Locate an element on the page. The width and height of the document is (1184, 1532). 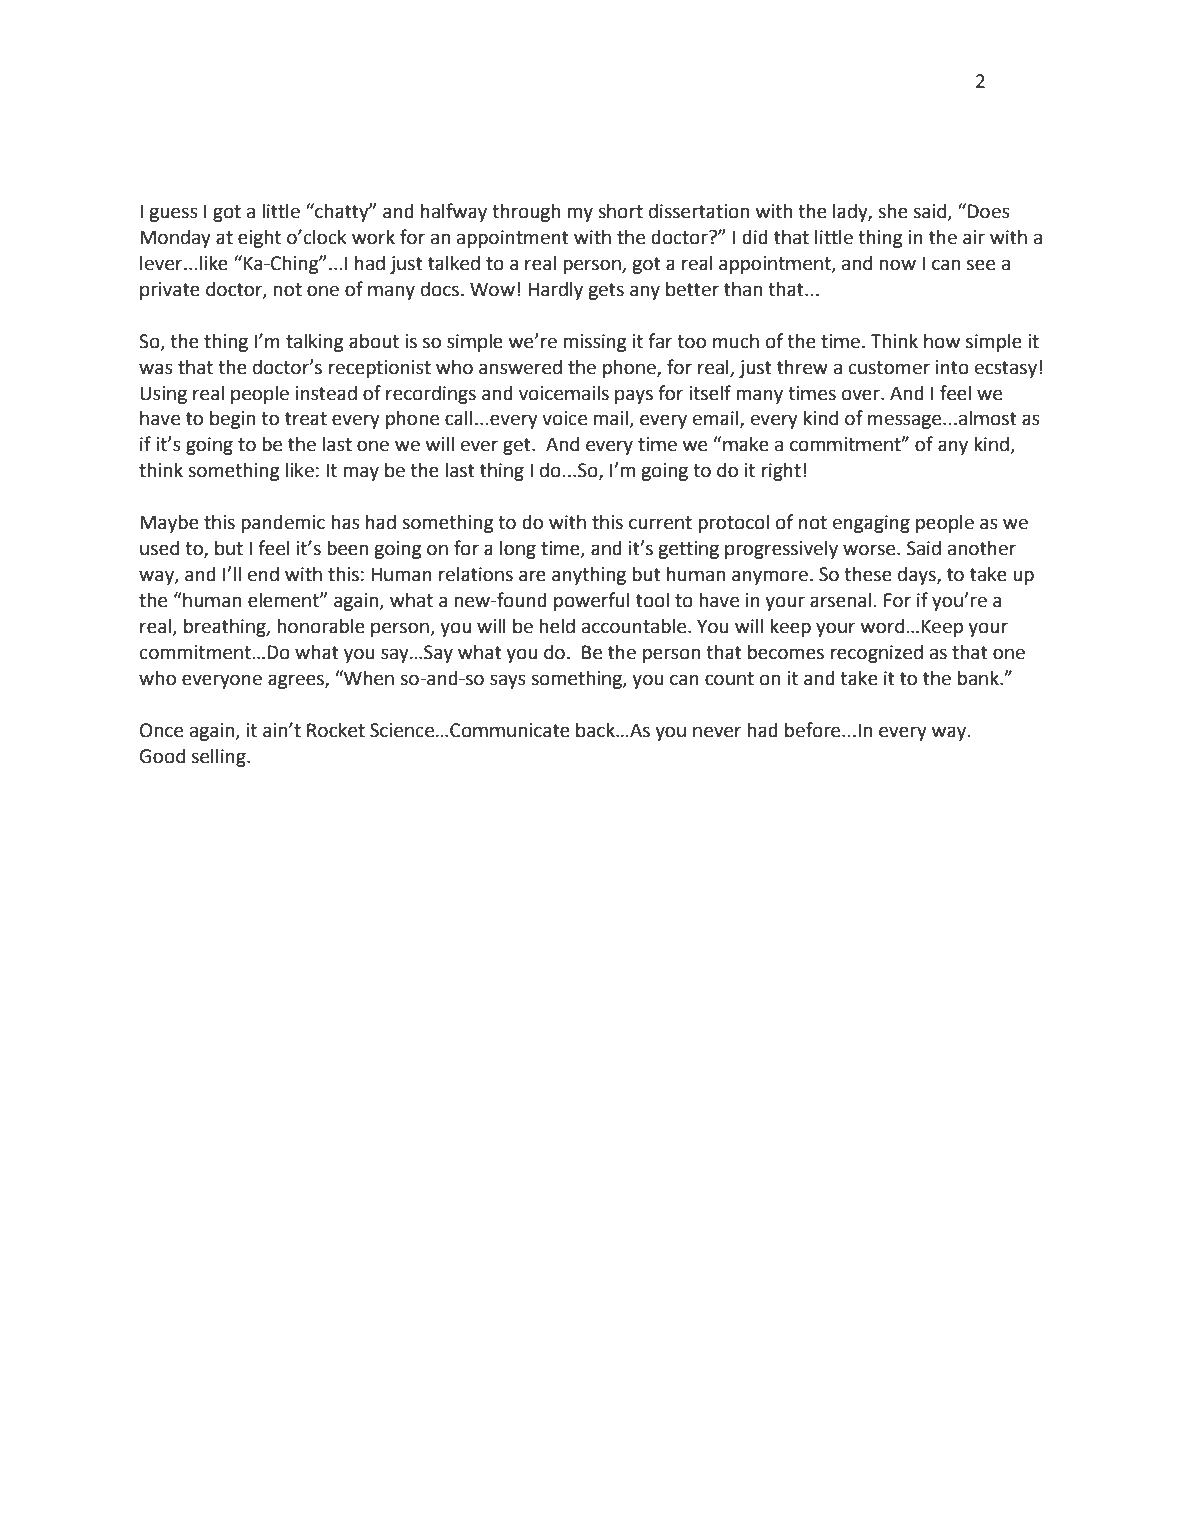
pays is located at coordinates (634, 396).
